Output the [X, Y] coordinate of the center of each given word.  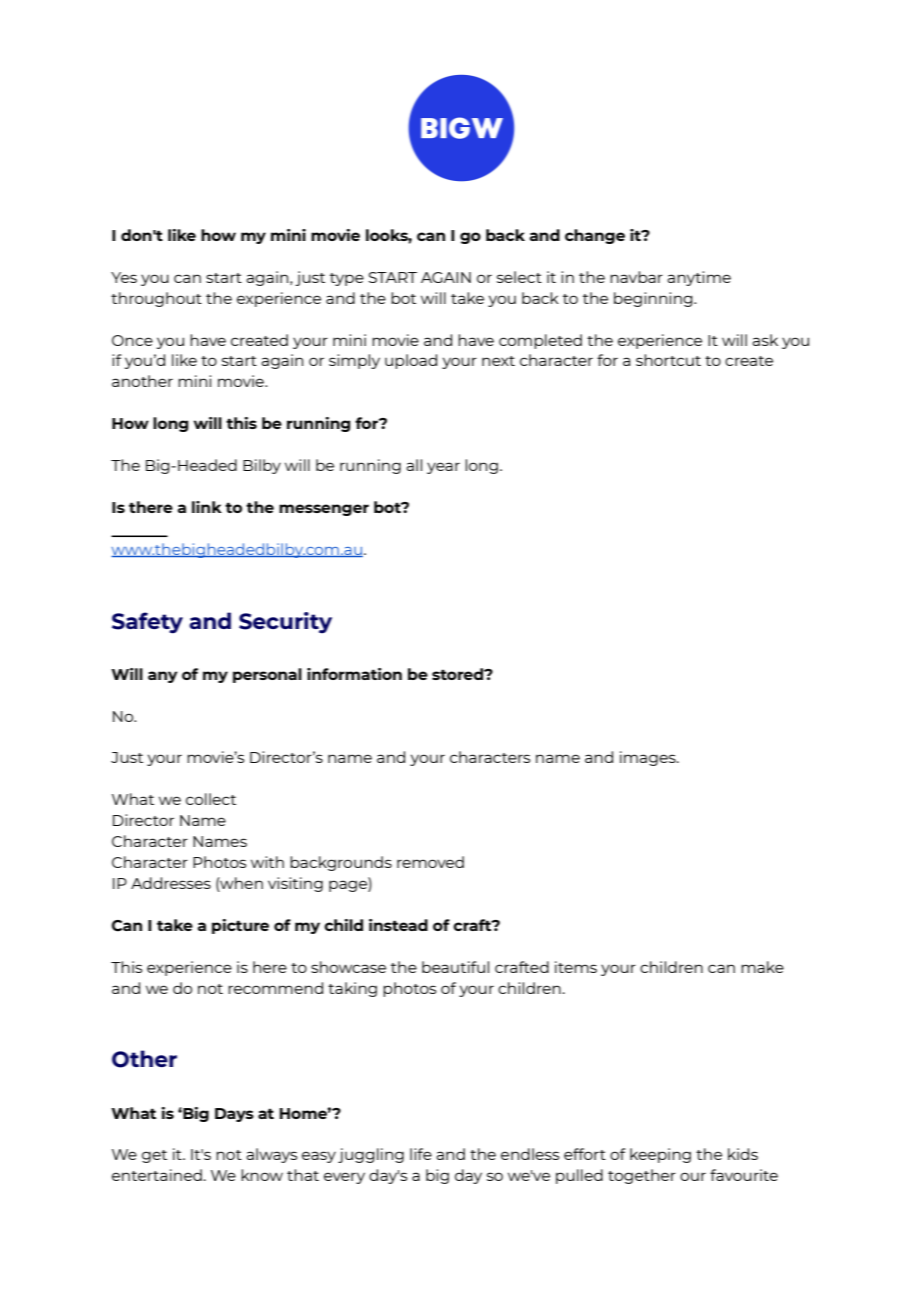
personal [267, 675]
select [519, 277]
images [649, 758]
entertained [157, 1175]
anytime [699, 278]
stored [458, 674]
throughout [156, 299]
